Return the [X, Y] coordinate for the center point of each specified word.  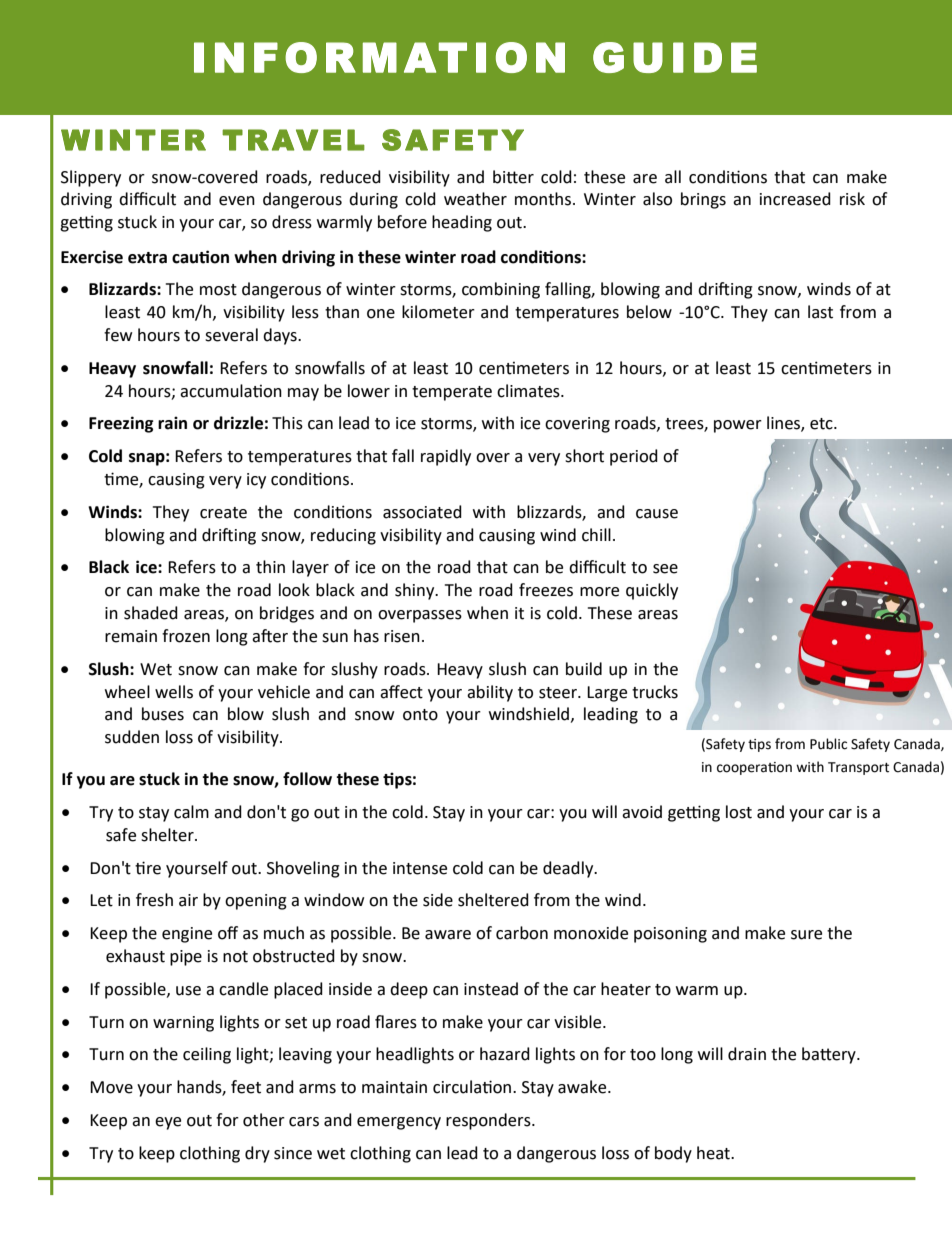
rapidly [446, 457]
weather [475, 199]
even [237, 201]
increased [795, 199]
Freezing [121, 424]
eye [168, 1123]
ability [490, 693]
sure [806, 935]
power [738, 426]
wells [174, 692]
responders [489, 1121]
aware [448, 935]
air [188, 900]
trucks [655, 692]
